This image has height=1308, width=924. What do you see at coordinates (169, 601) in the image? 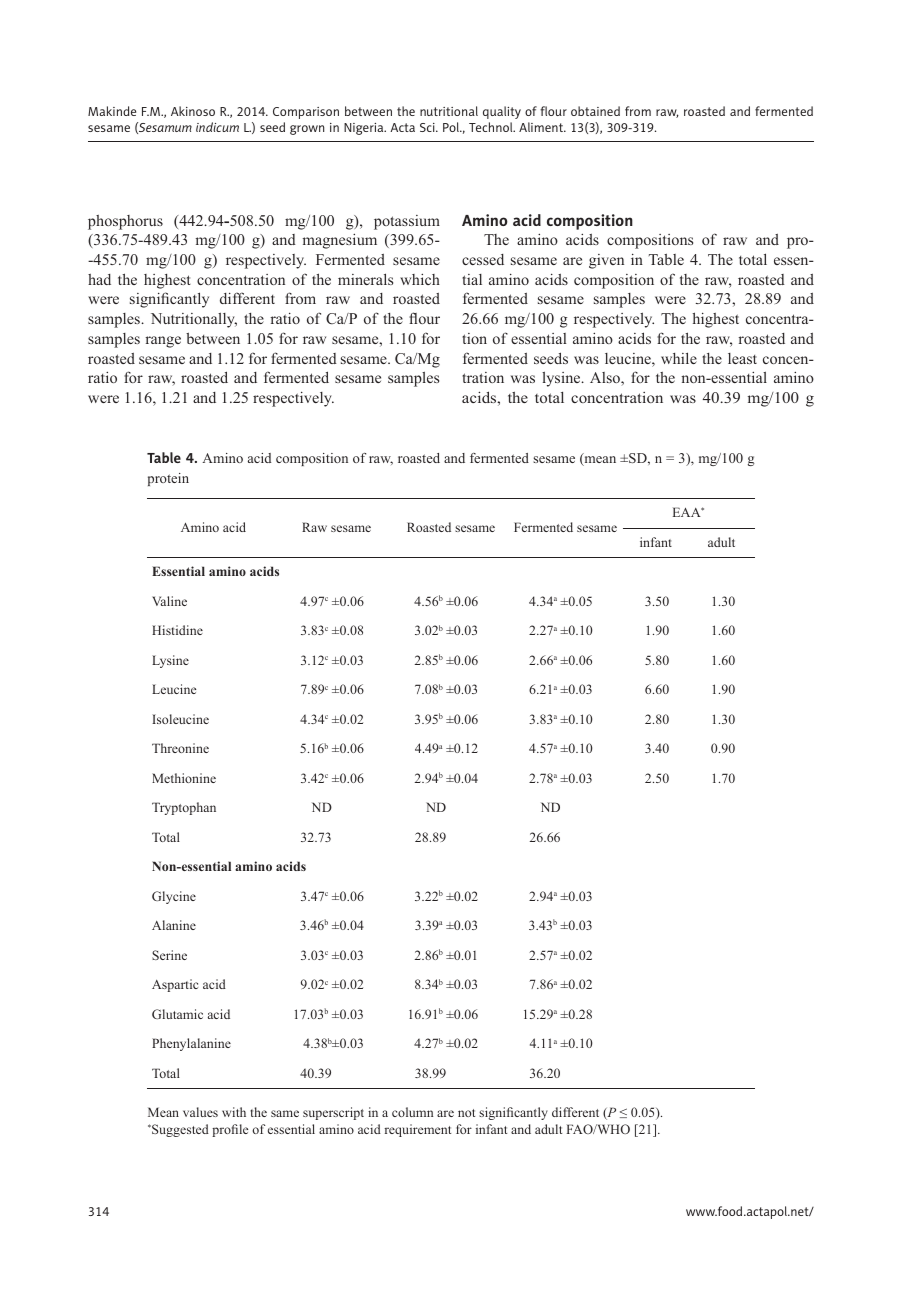
I see `Valine` at bounding box center [169, 601].
